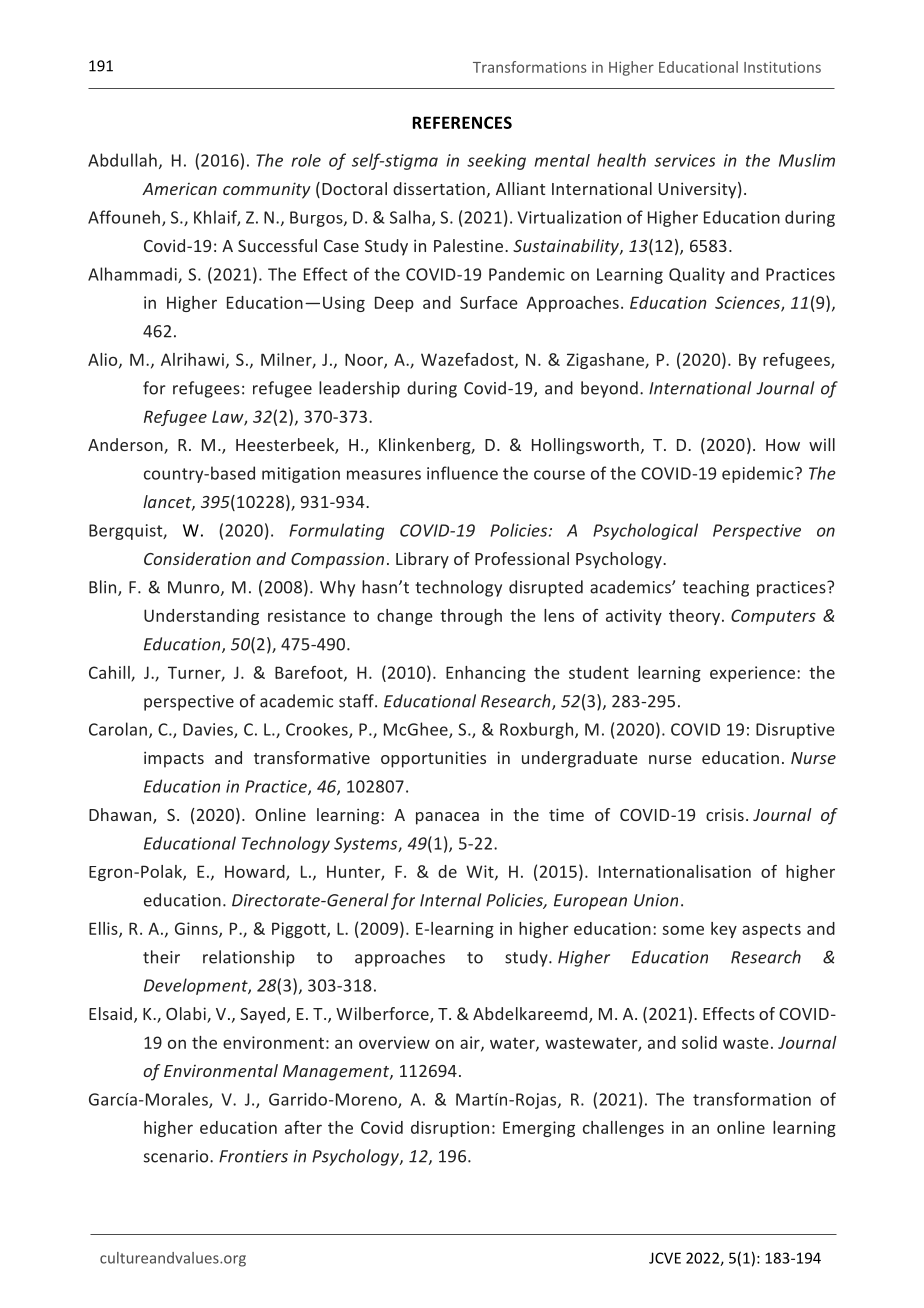 The image size is (924, 1308). What do you see at coordinates (684, 160) in the screenshot?
I see `services` at bounding box center [684, 160].
